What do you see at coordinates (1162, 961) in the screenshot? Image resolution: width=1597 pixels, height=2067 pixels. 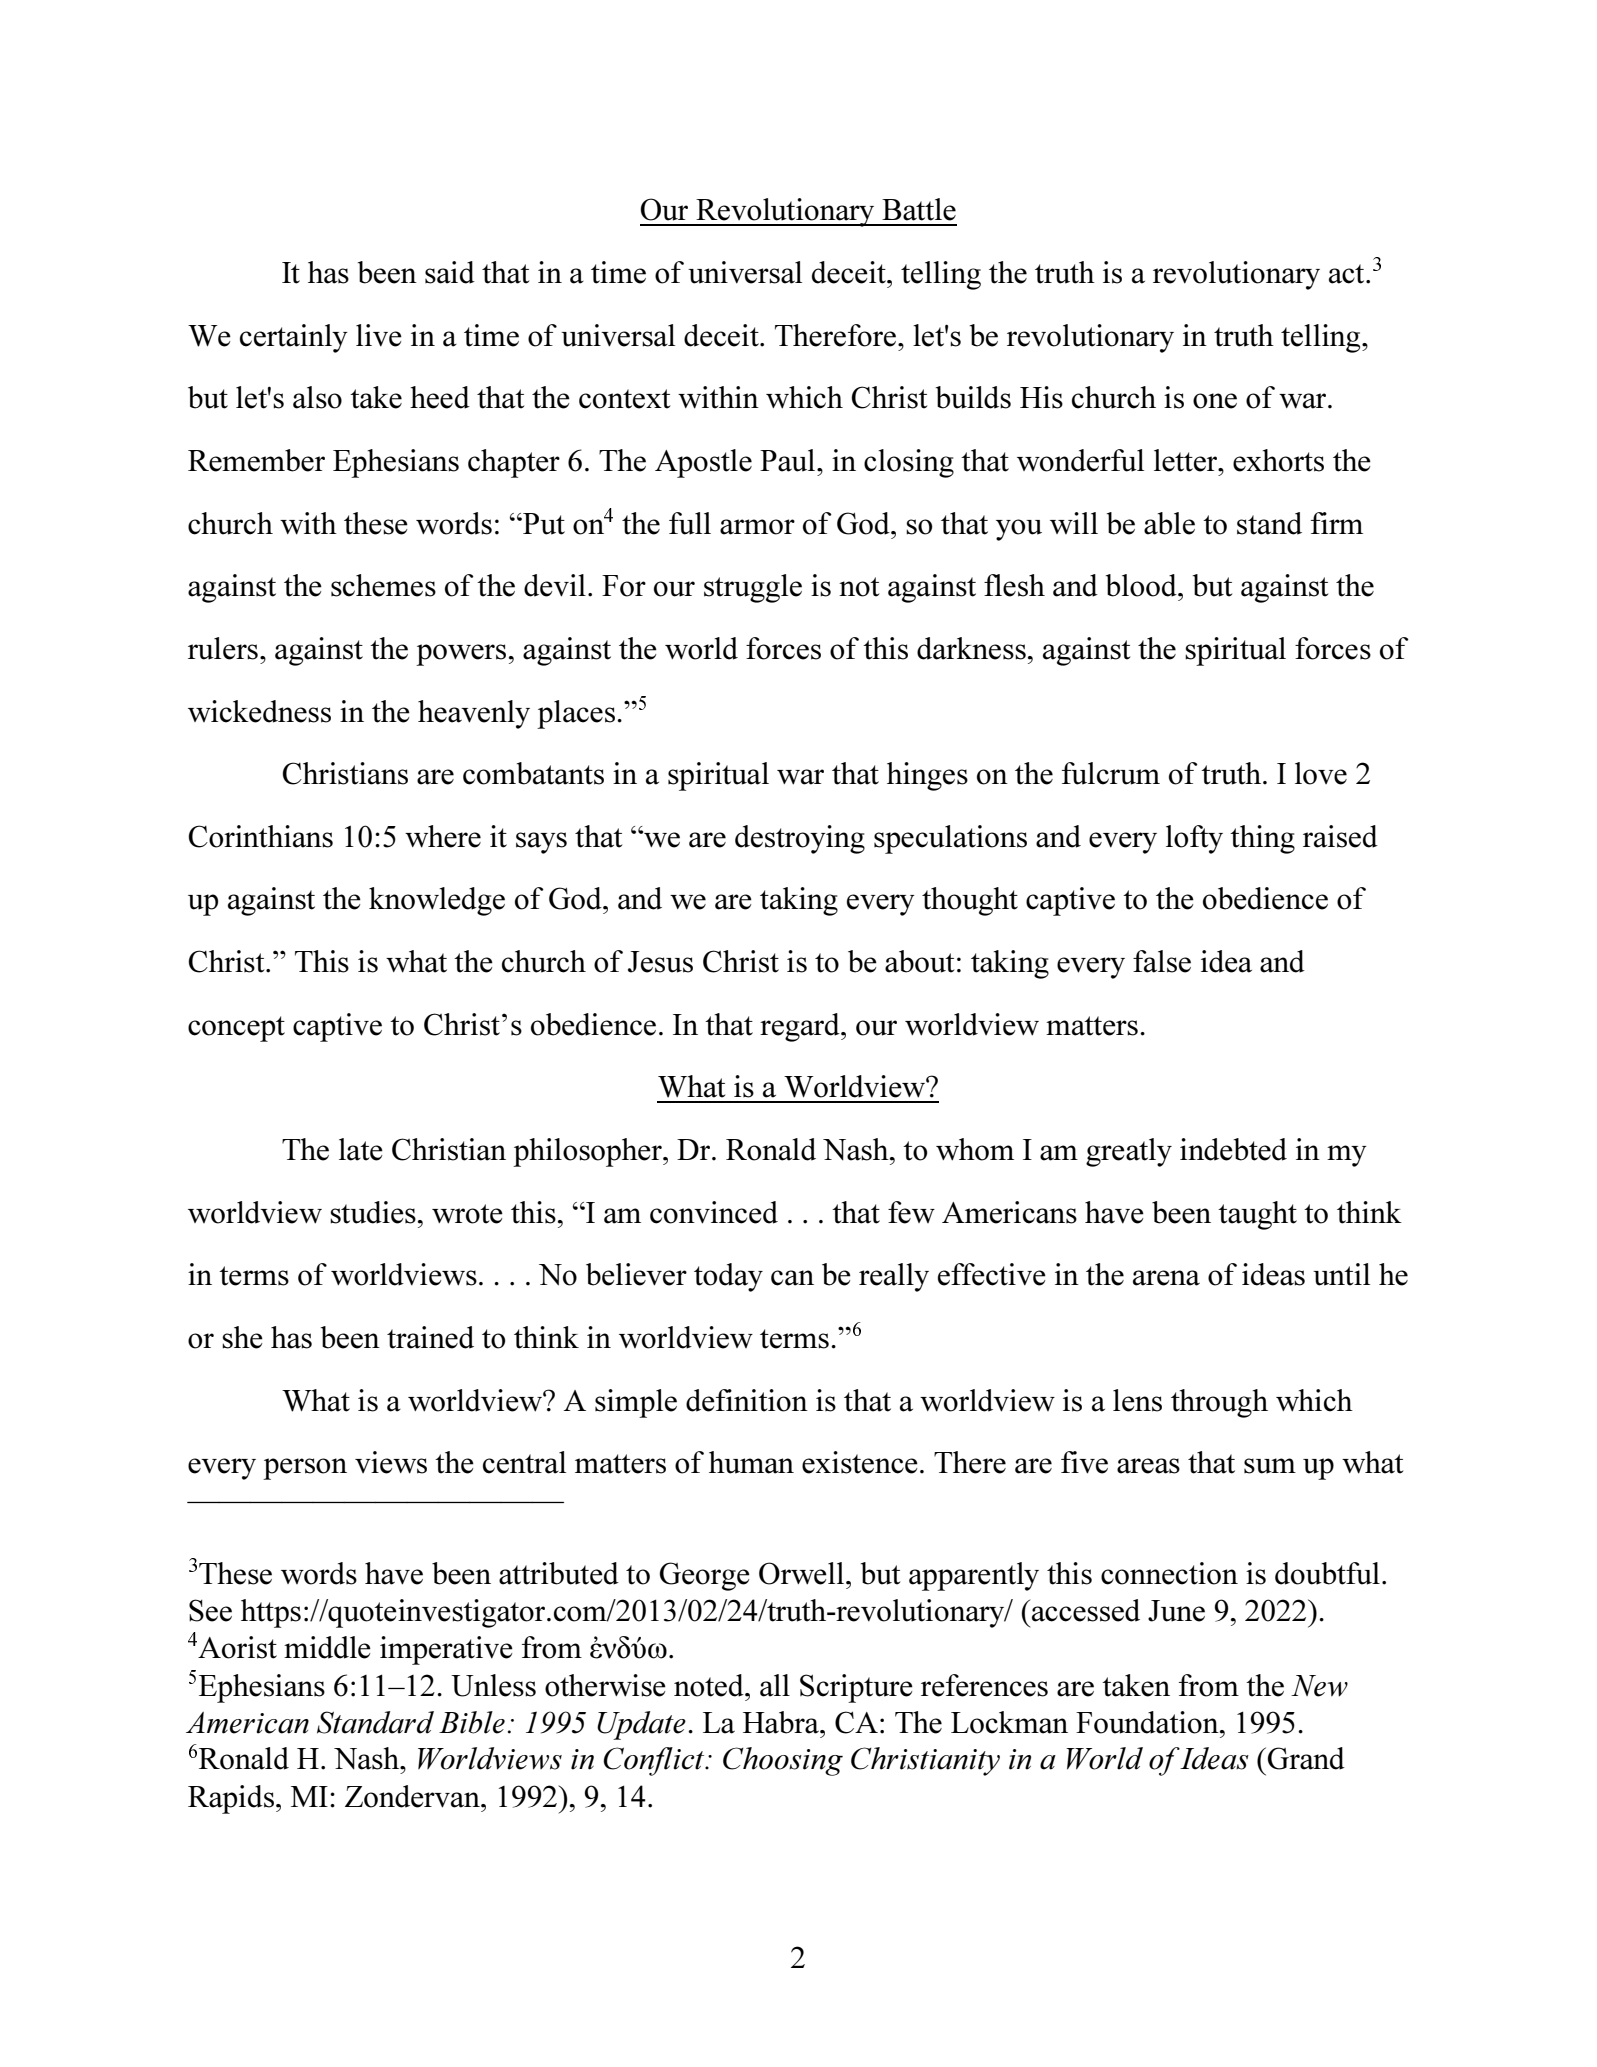 I see `false` at bounding box center [1162, 961].
